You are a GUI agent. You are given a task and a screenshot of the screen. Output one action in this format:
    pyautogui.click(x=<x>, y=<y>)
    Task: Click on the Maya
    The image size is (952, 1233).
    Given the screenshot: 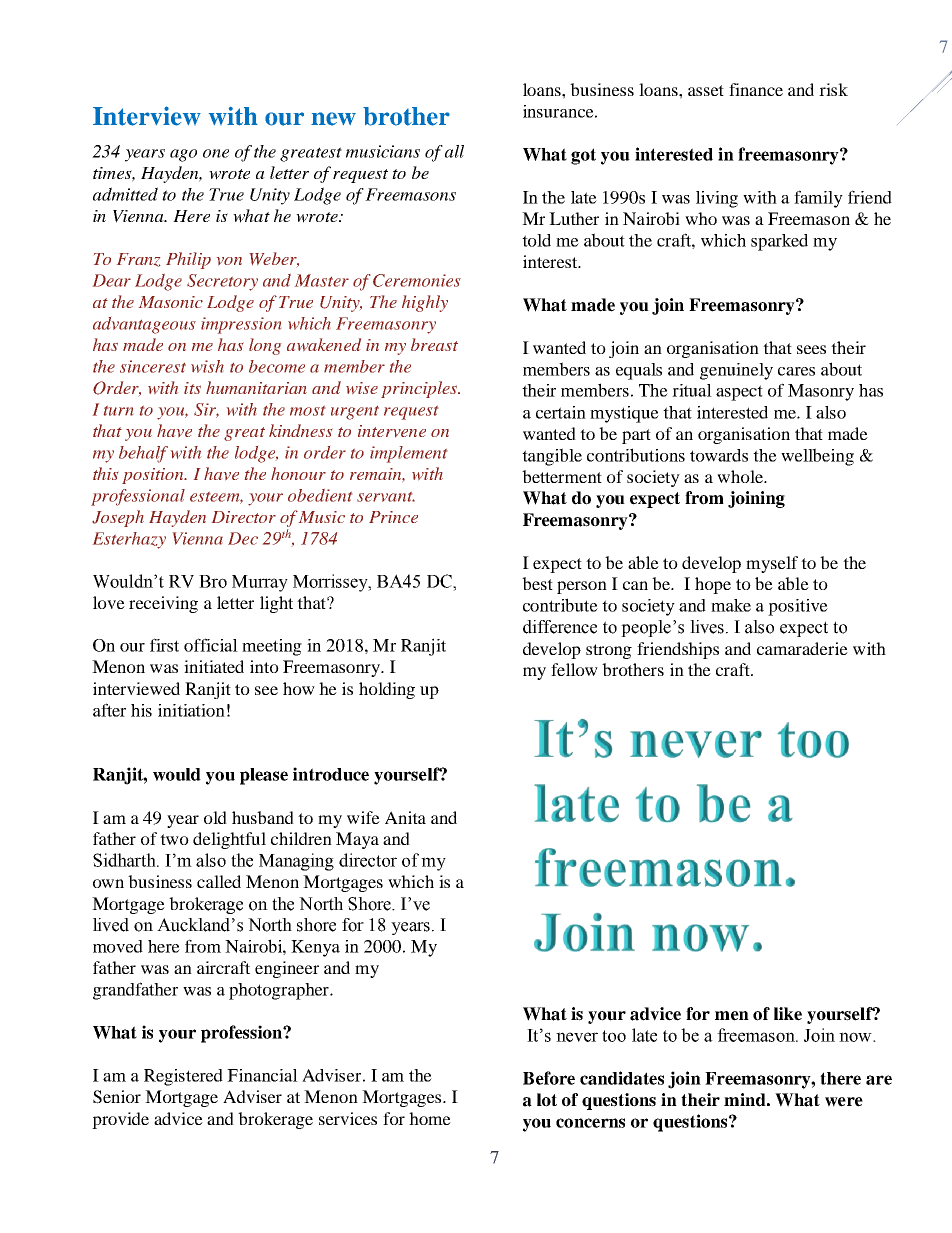 What is the action you would take?
    pyautogui.click(x=357, y=840)
